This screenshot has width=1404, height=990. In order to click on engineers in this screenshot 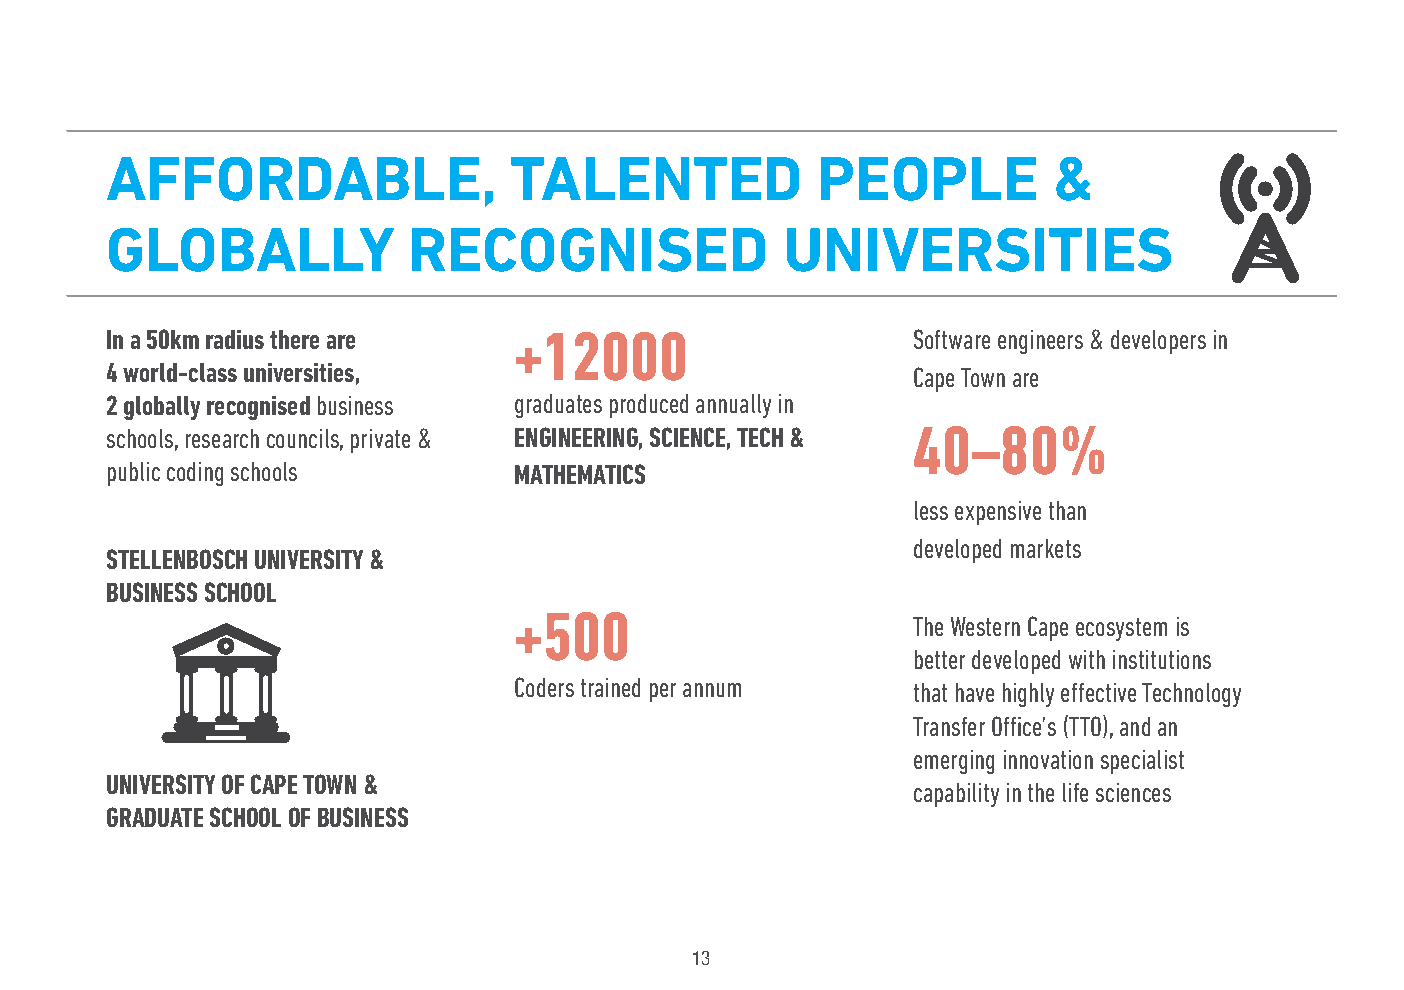, I will do `click(1040, 342)`.
